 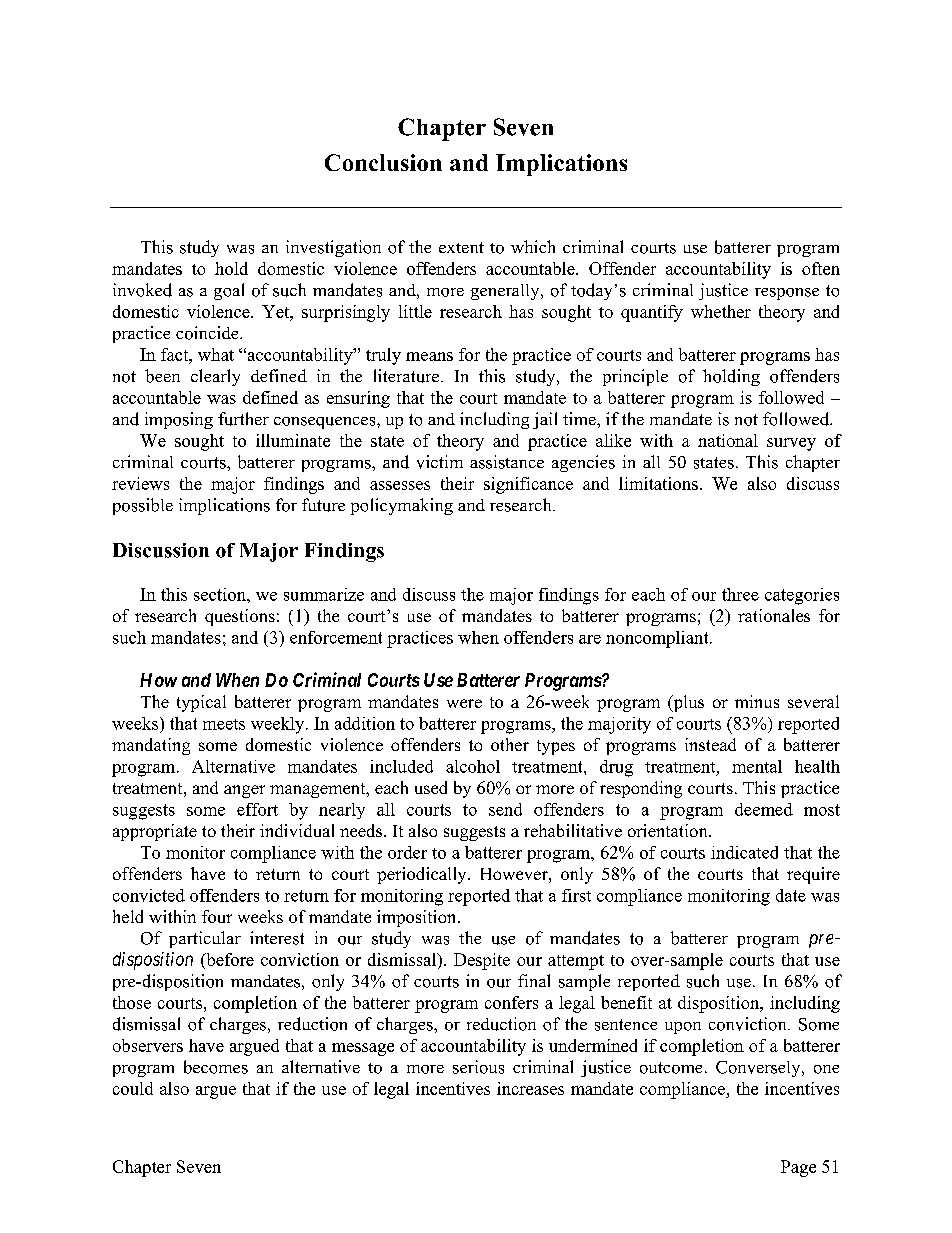 What do you see at coordinates (216, 1067) in the image?
I see `becomes` at bounding box center [216, 1067].
